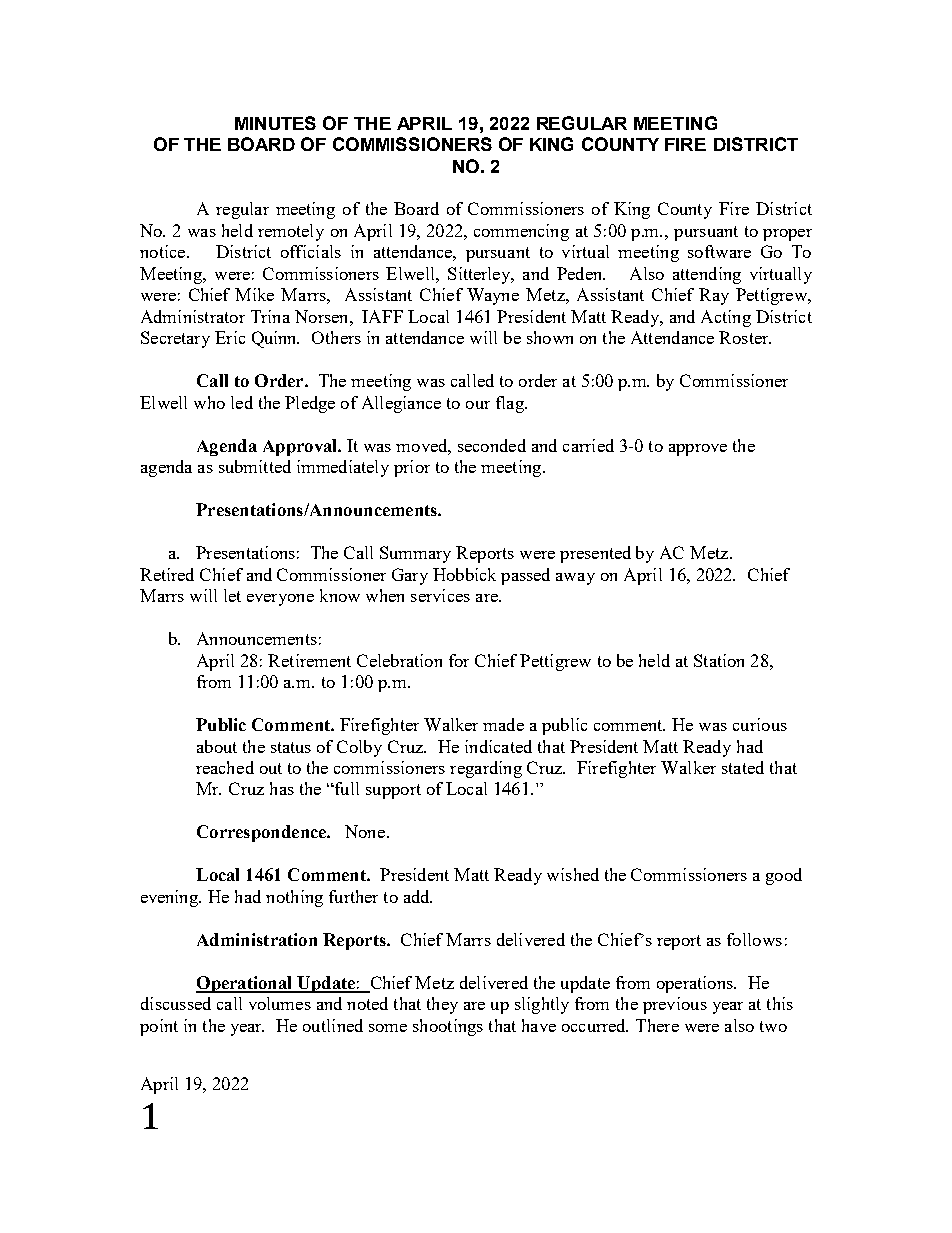 The width and height of the screenshot is (952, 1233). Describe the element at coordinates (245, 984) in the screenshot. I see `Operational` at that location.
